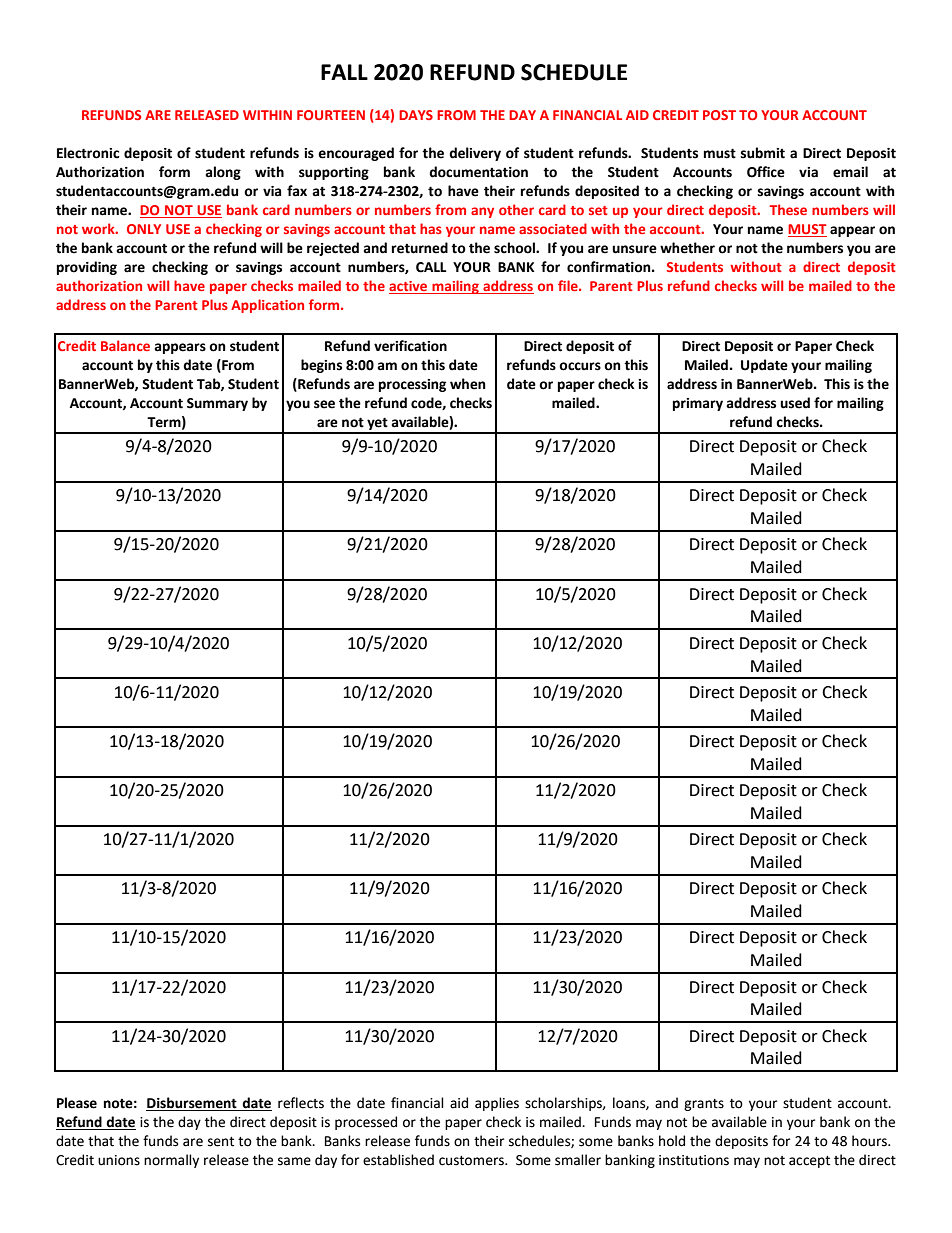  I want to click on DAYS, so click(416, 115).
